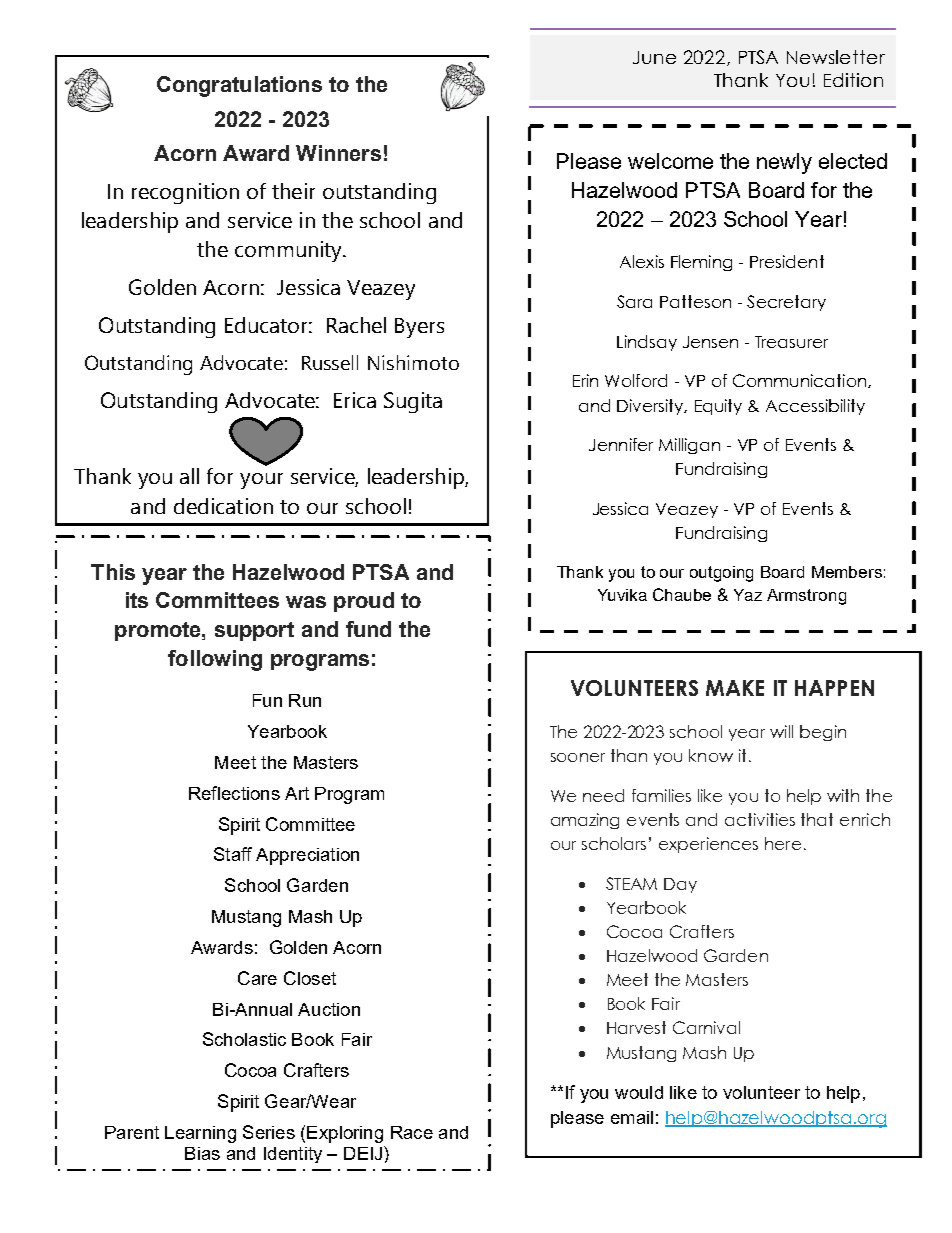  What do you see at coordinates (200, 1134) in the screenshot?
I see `Learning` at bounding box center [200, 1134].
